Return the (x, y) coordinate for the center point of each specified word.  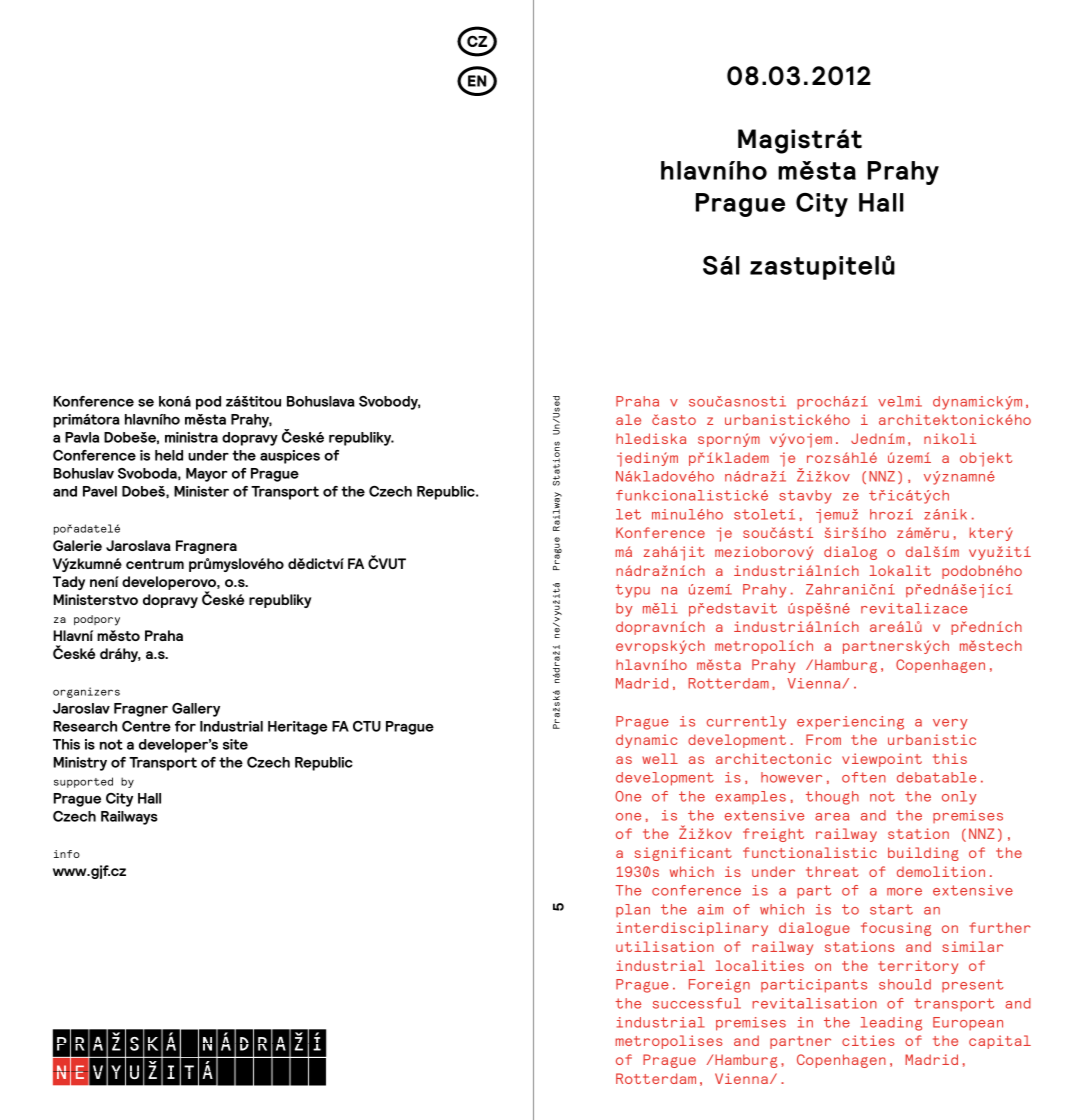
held (169, 455)
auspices (290, 457)
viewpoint (882, 760)
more (904, 892)
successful (697, 1003)
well (660, 758)
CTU (367, 726)
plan (633, 910)
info (67, 854)
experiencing (850, 723)
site (235, 744)
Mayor (206, 475)
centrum (155, 564)
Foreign (719, 986)
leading (891, 1024)
